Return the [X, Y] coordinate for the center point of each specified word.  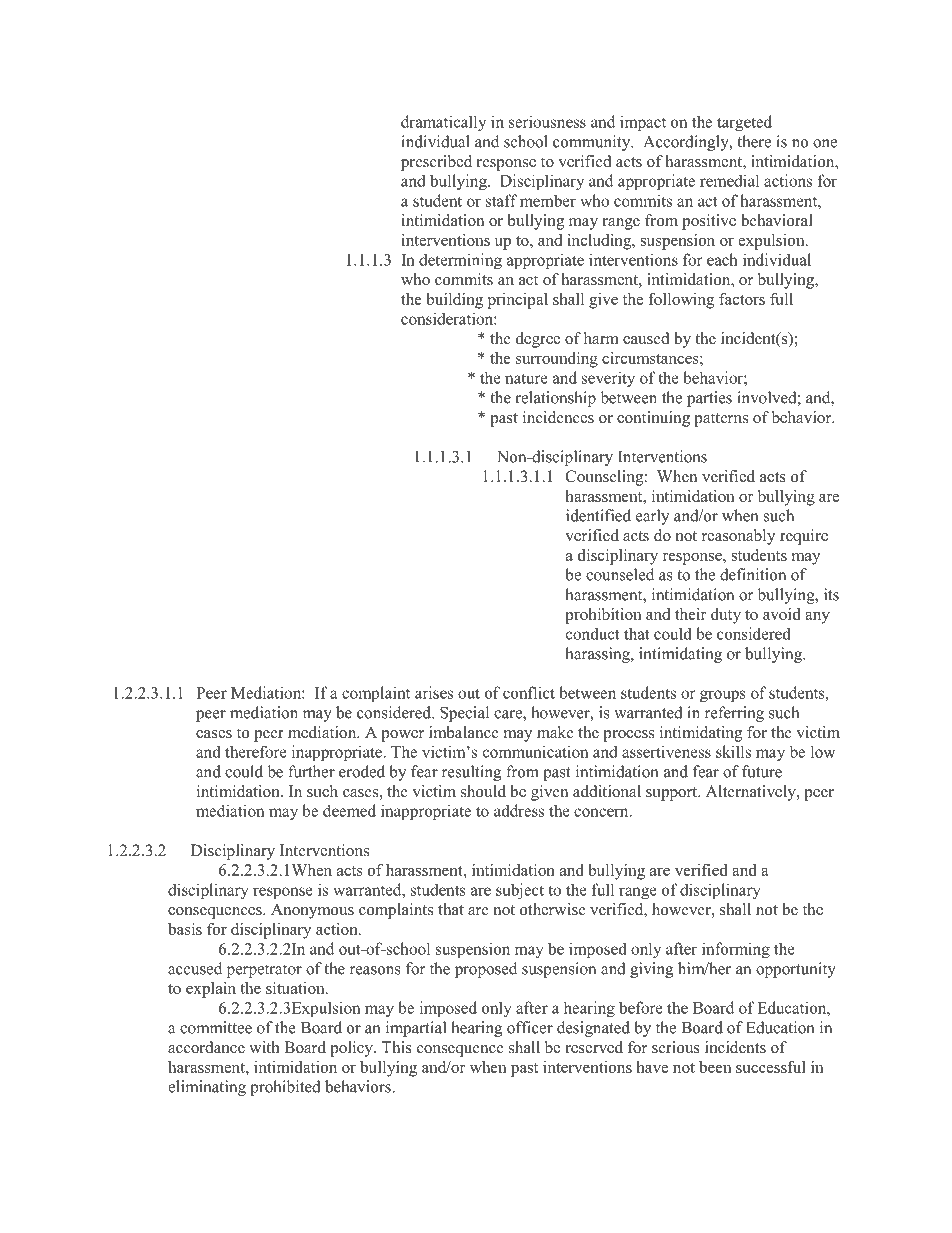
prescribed [436, 163]
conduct [593, 634]
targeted [744, 123]
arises [434, 692]
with [264, 1047]
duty [726, 616]
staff [501, 200]
